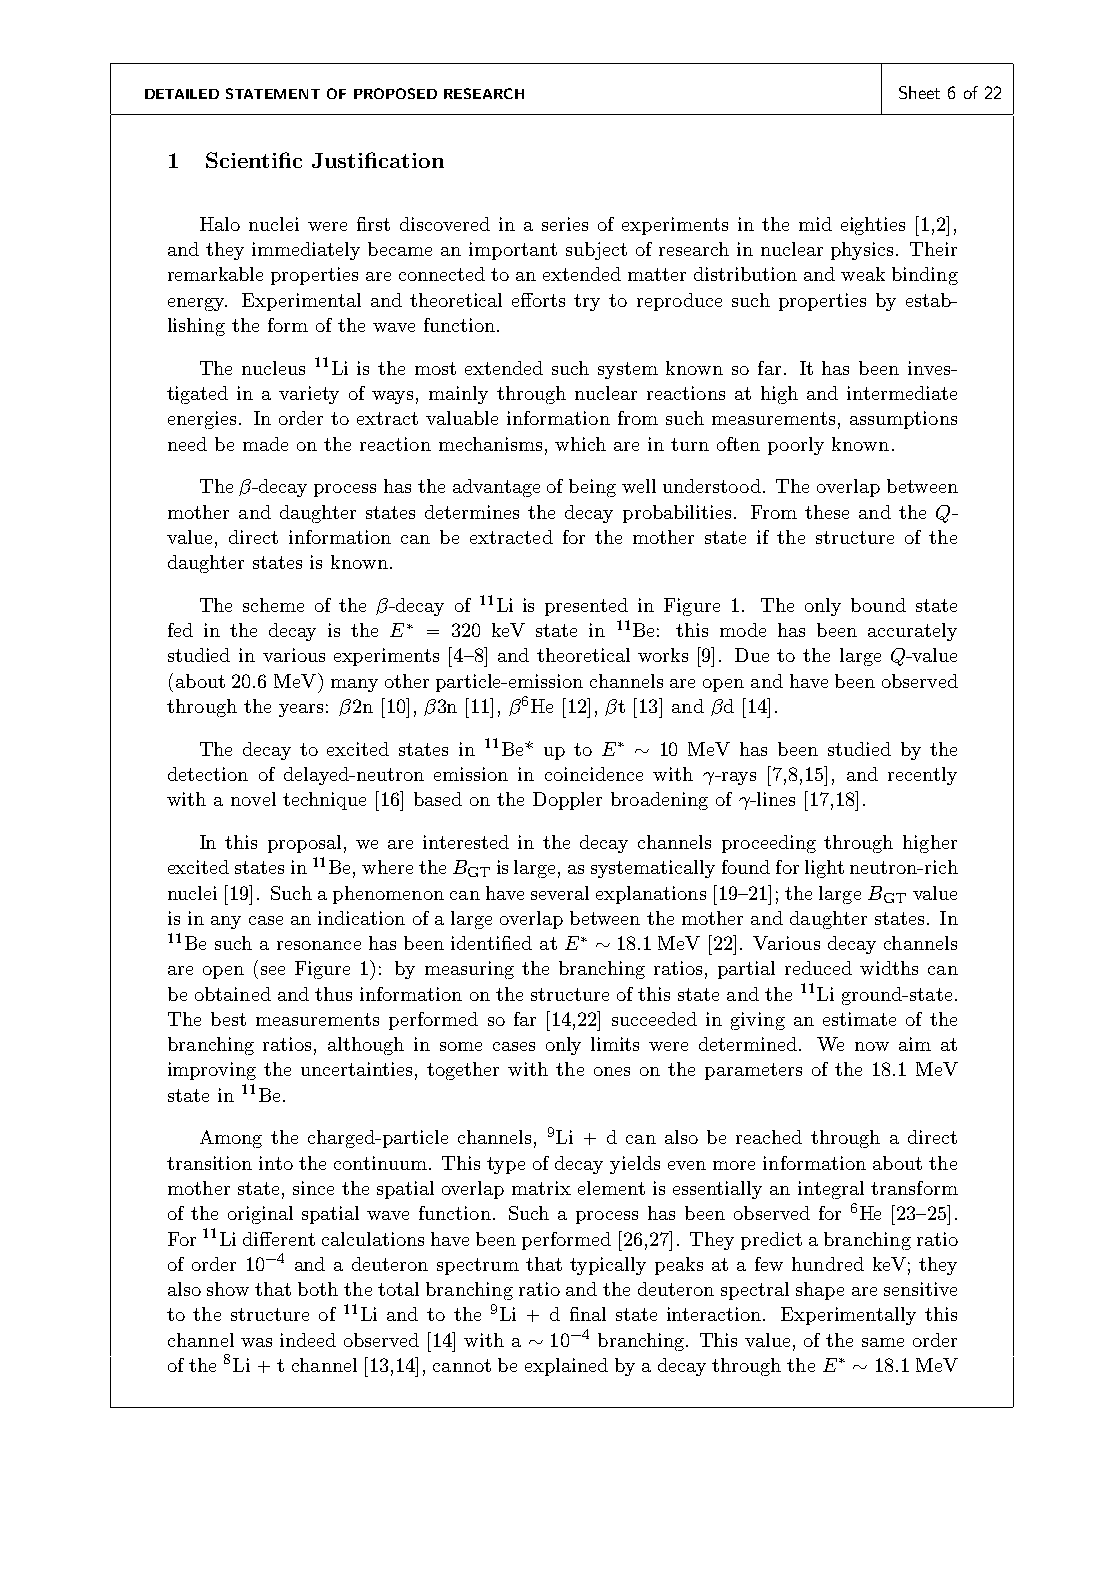  What do you see at coordinates (796, 446) in the screenshot?
I see `poorly` at bounding box center [796, 446].
